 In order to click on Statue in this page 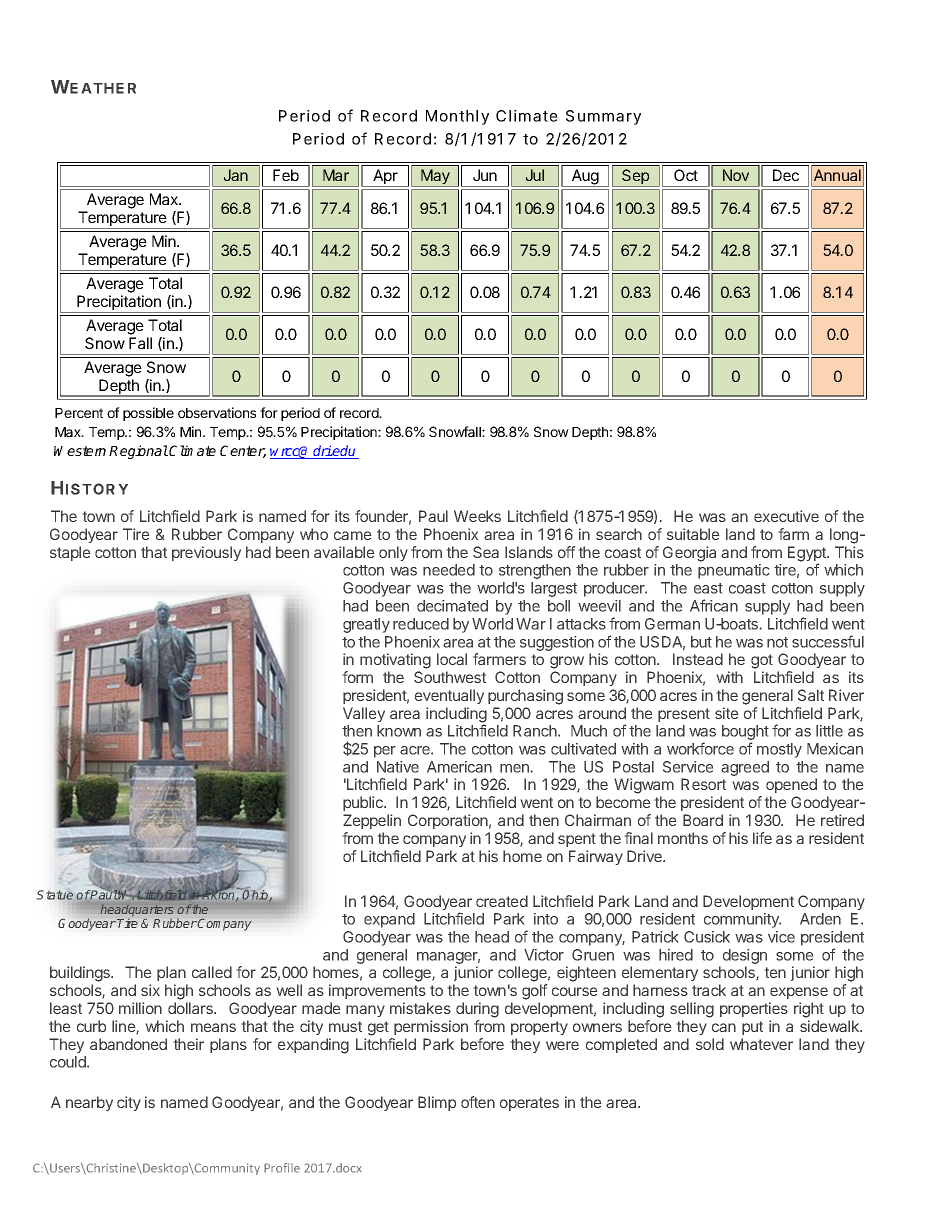, I will do `click(55, 895)`.
